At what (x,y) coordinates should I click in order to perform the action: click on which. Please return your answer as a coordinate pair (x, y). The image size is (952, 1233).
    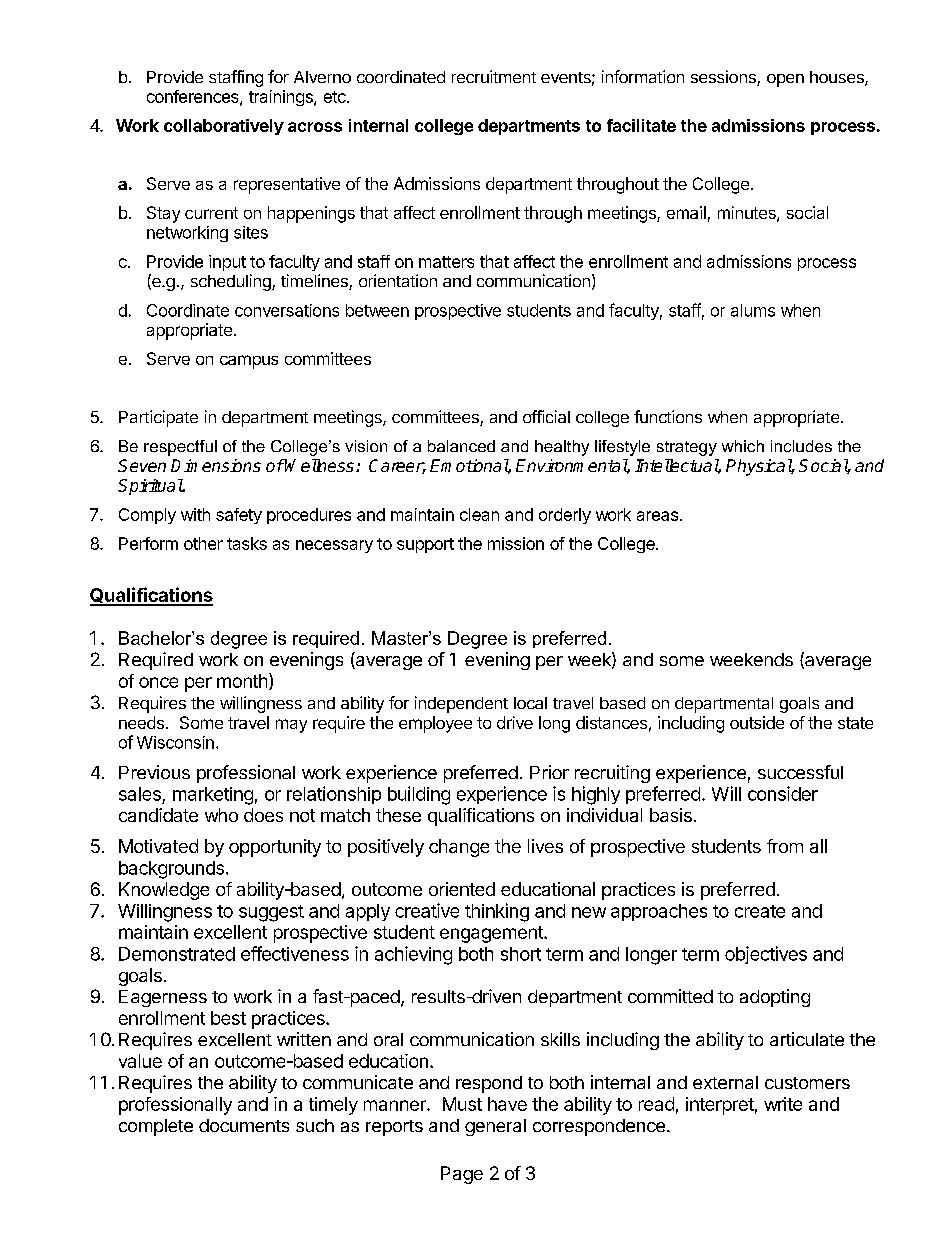
    Looking at the image, I should click on (743, 446).
